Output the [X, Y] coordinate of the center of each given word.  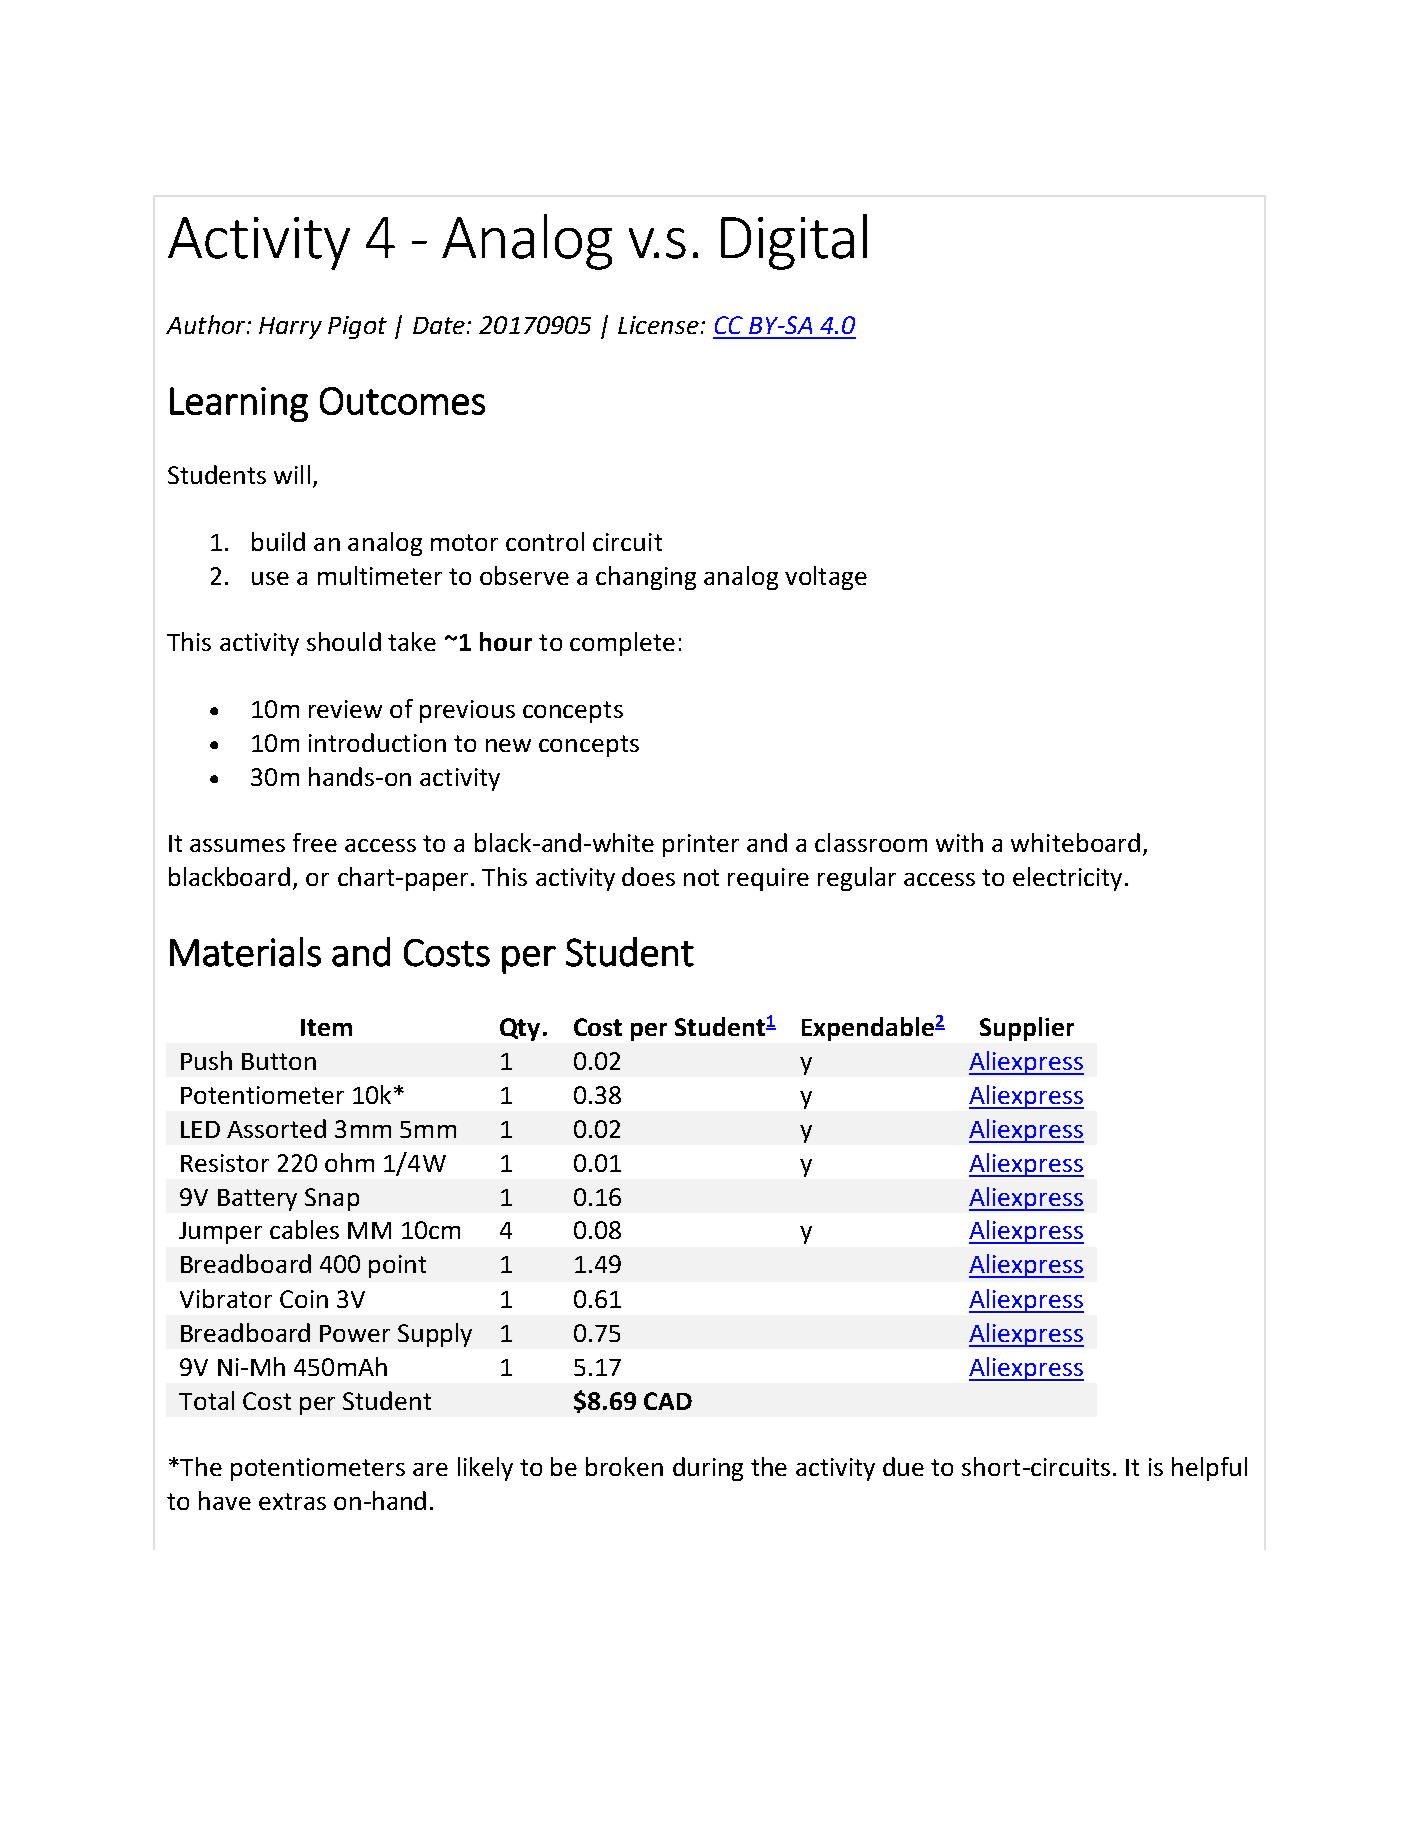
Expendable [869, 1029]
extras [292, 1501]
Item [326, 1027]
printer [701, 845]
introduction [377, 742]
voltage [826, 578]
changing [646, 578]
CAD [668, 1401]
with [959, 842]
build [278, 541]
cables [304, 1229]
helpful [1209, 1469]
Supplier [1027, 1029]
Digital [794, 242]
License [658, 325]
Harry [290, 328]
